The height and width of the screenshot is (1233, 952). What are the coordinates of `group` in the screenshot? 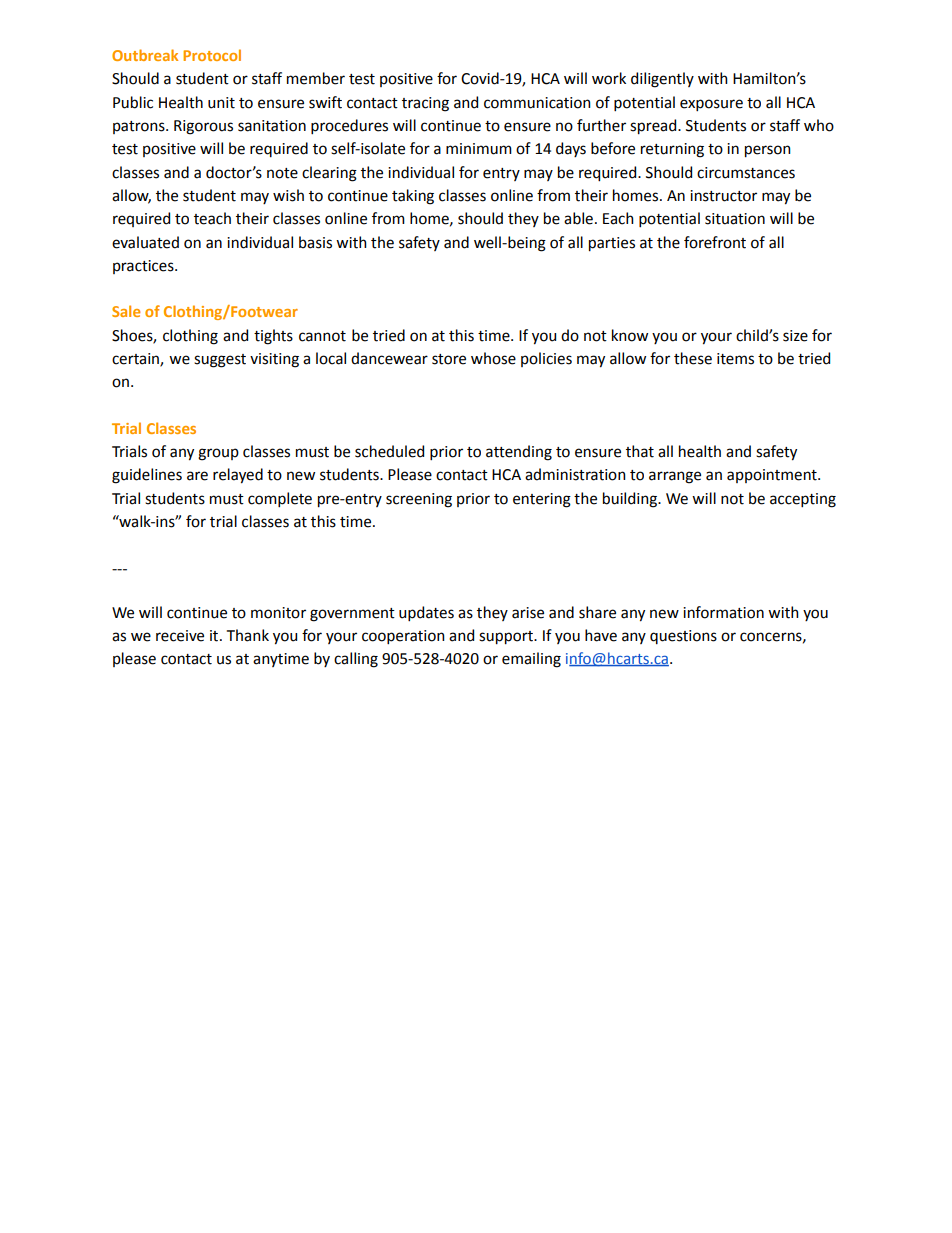 It's located at (218, 454).
